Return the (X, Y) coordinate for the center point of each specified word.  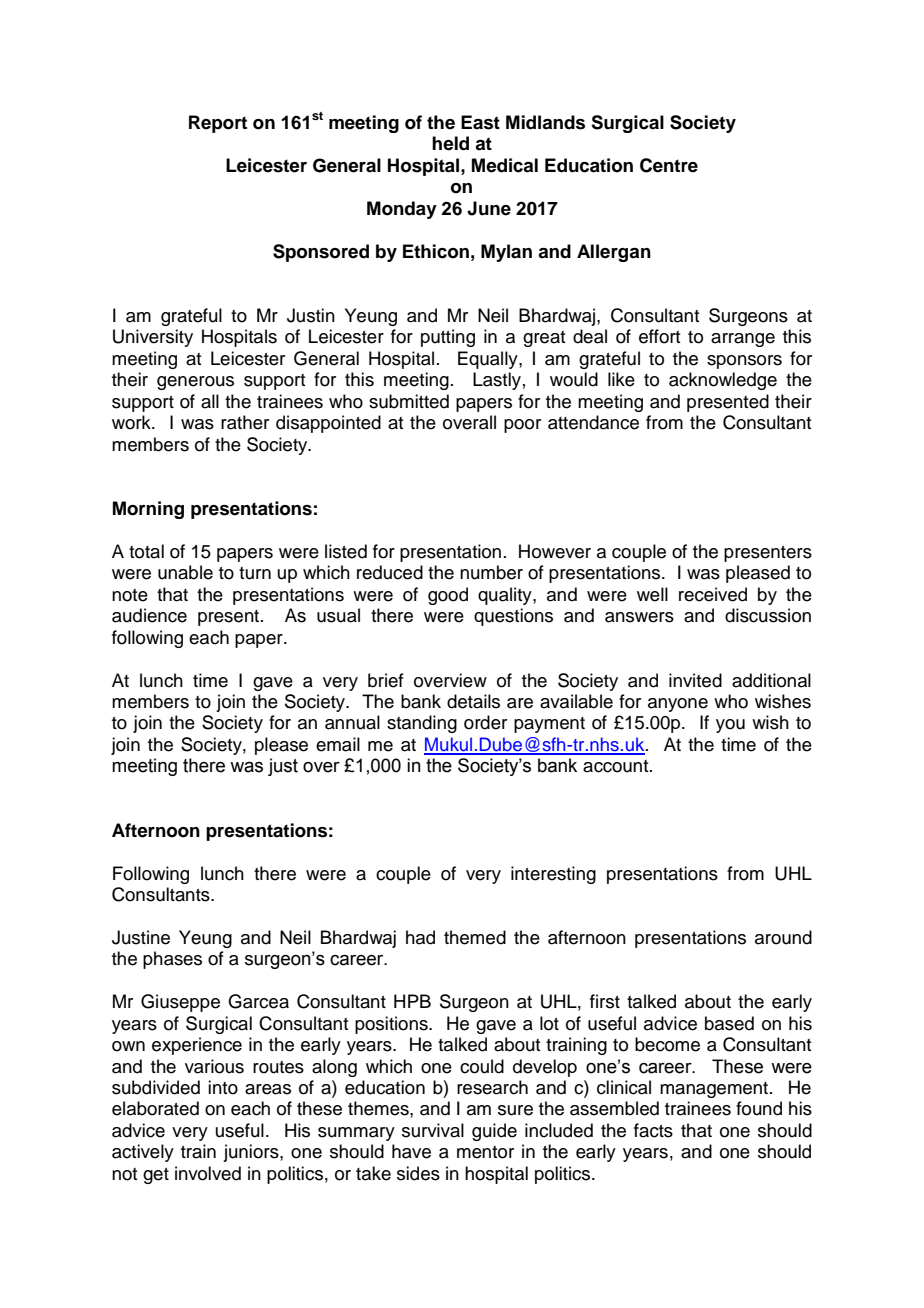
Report (218, 124)
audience (149, 615)
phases (172, 960)
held (450, 143)
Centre (669, 165)
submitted (409, 401)
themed (475, 937)
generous (195, 383)
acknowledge (723, 381)
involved (208, 1173)
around (783, 937)
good (448, 596)
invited (695, 680)
